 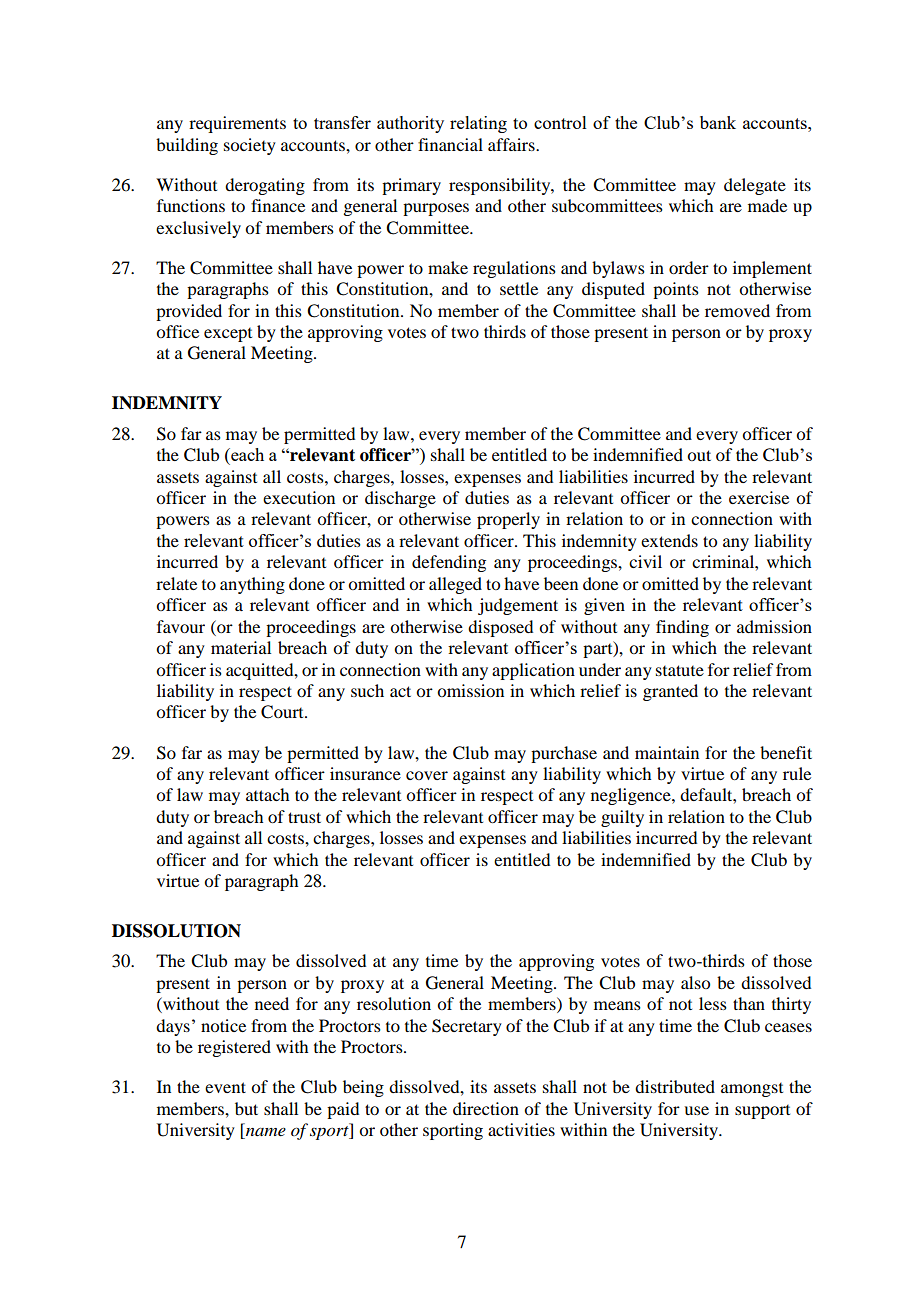 I want to click on granted, so click(x=670, y=692).
